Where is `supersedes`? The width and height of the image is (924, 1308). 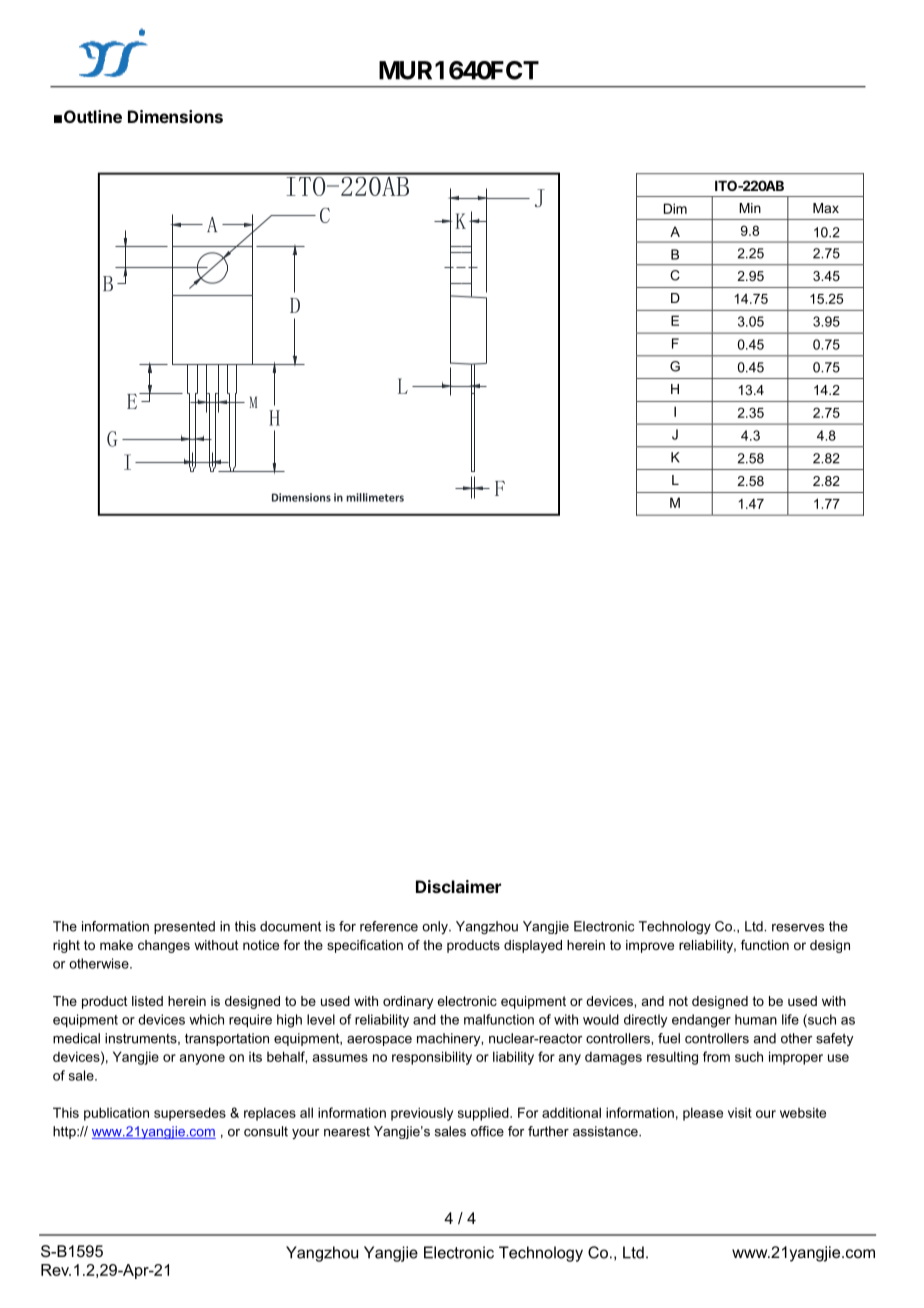 supersedes is located at coordinates (190, 1114).
